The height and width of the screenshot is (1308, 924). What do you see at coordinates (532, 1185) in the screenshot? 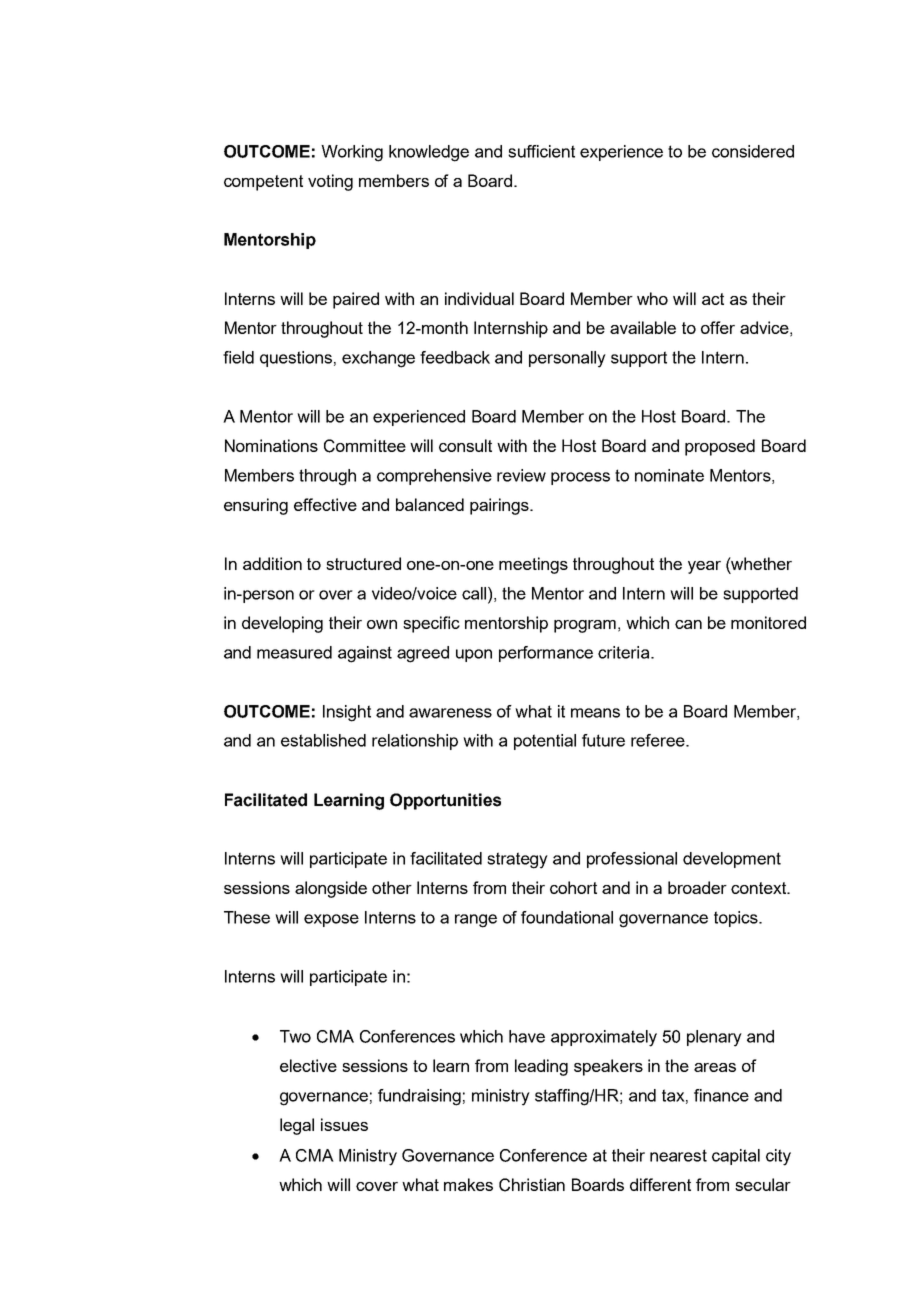
I see `Christian` at bounding box center [532, 1185].
